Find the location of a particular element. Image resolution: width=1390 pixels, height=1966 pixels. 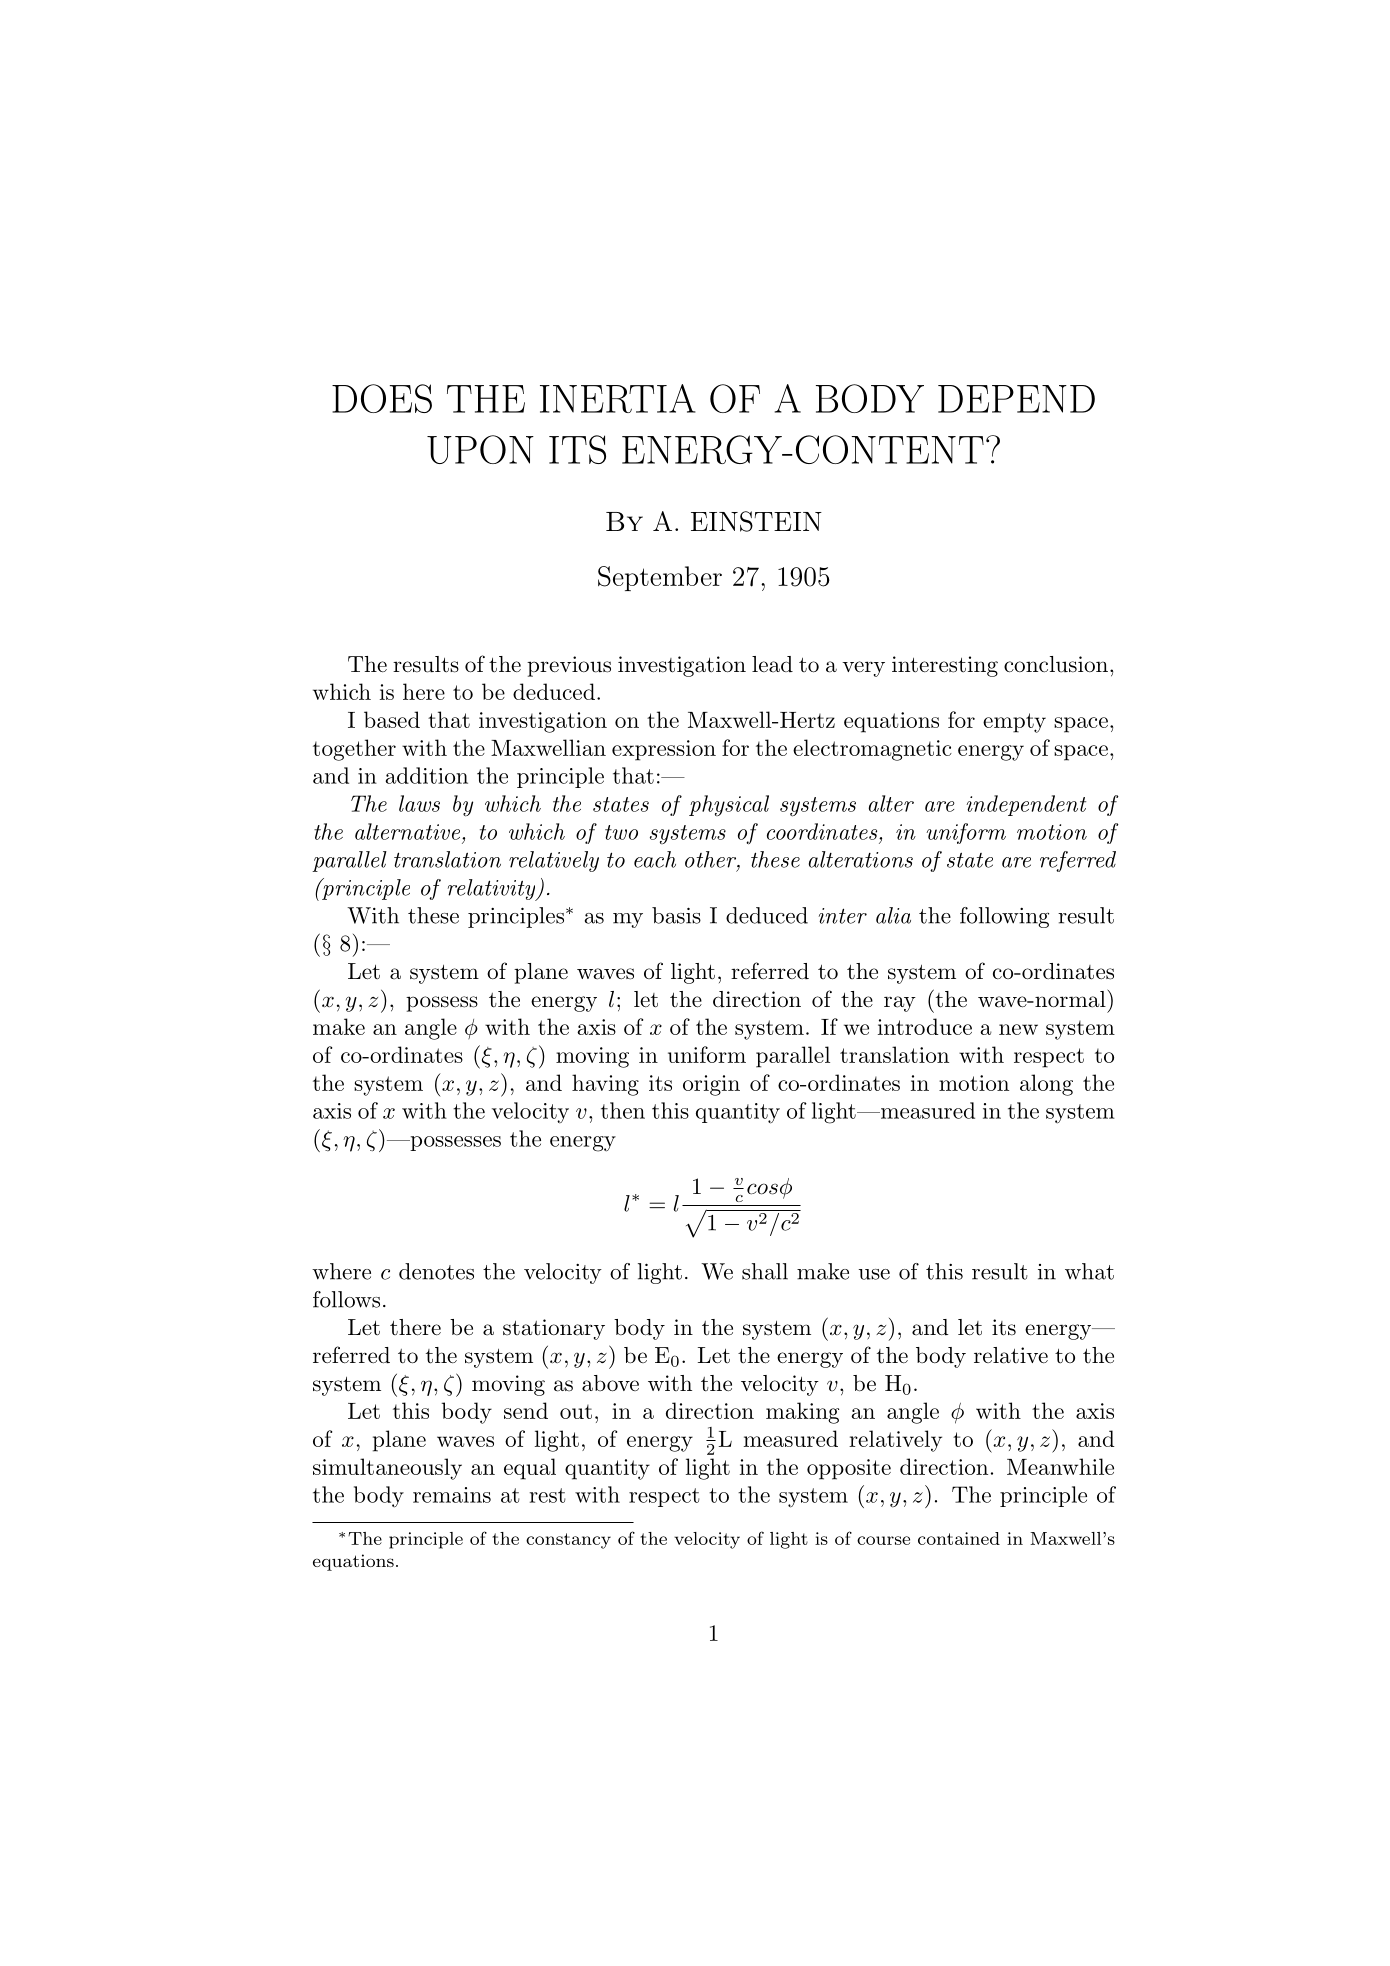

opposite is located at coordinates (849, 1469).
